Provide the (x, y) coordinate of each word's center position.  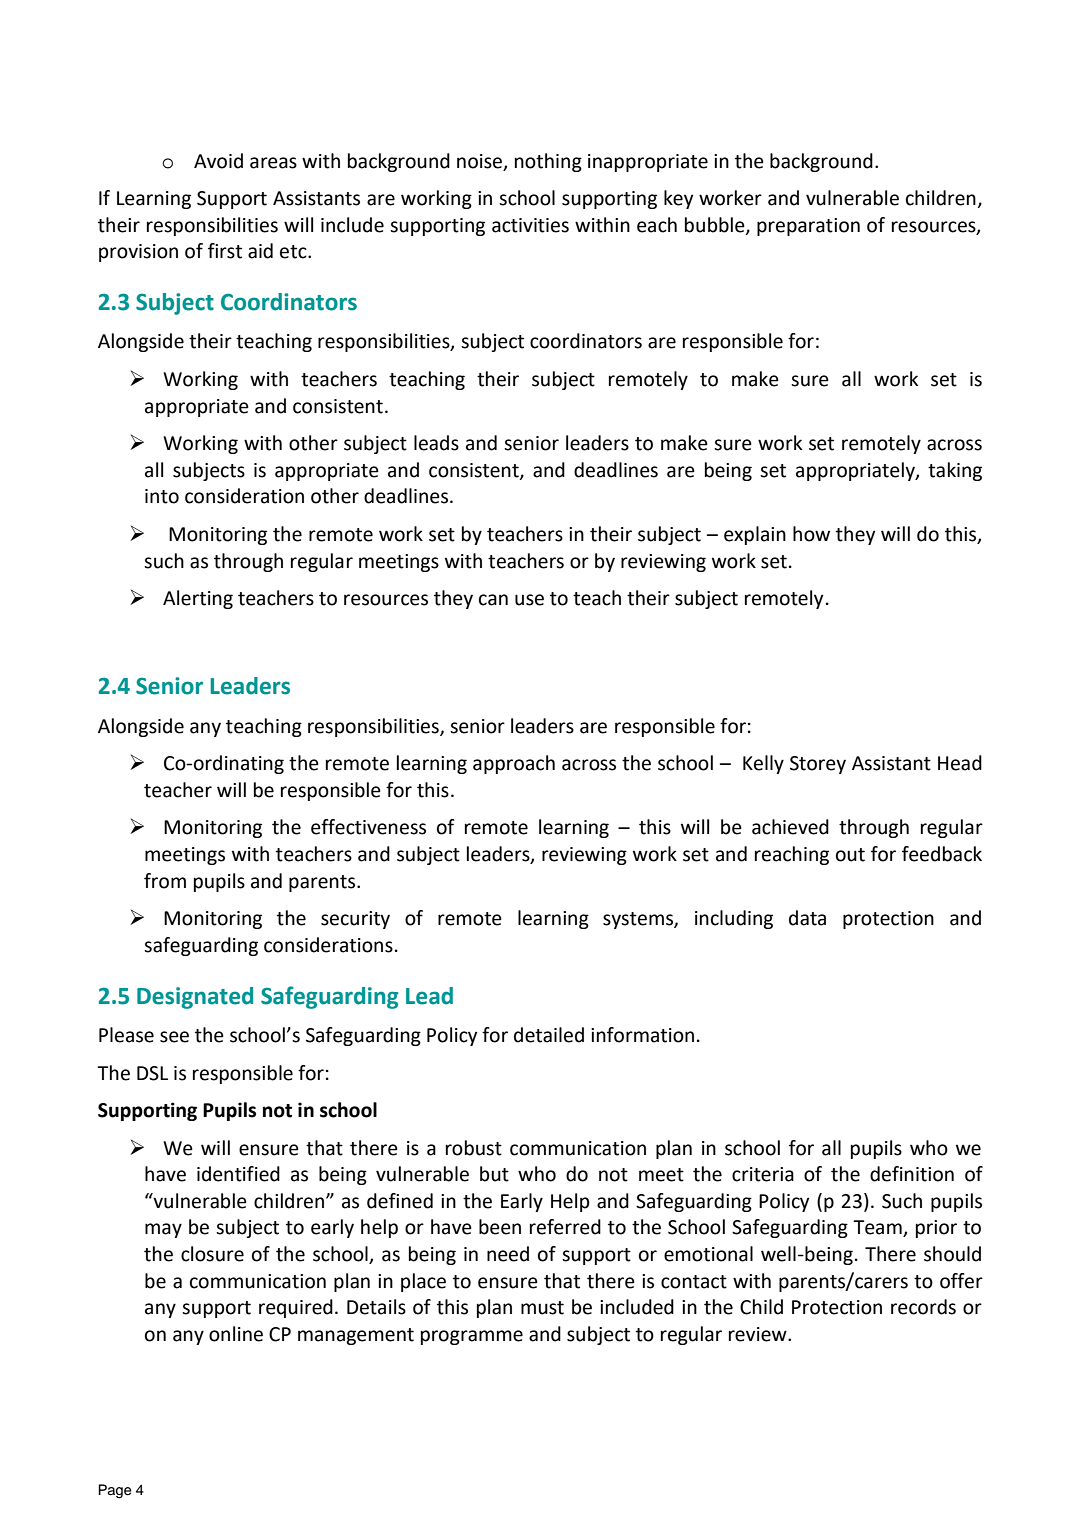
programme (472, 1337)
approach (514, 764)
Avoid (218, 161)
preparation (808, 227)
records (923, 1307)
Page (115, 1491)
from (165, 881)
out (850, 855)
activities (530, 225)
